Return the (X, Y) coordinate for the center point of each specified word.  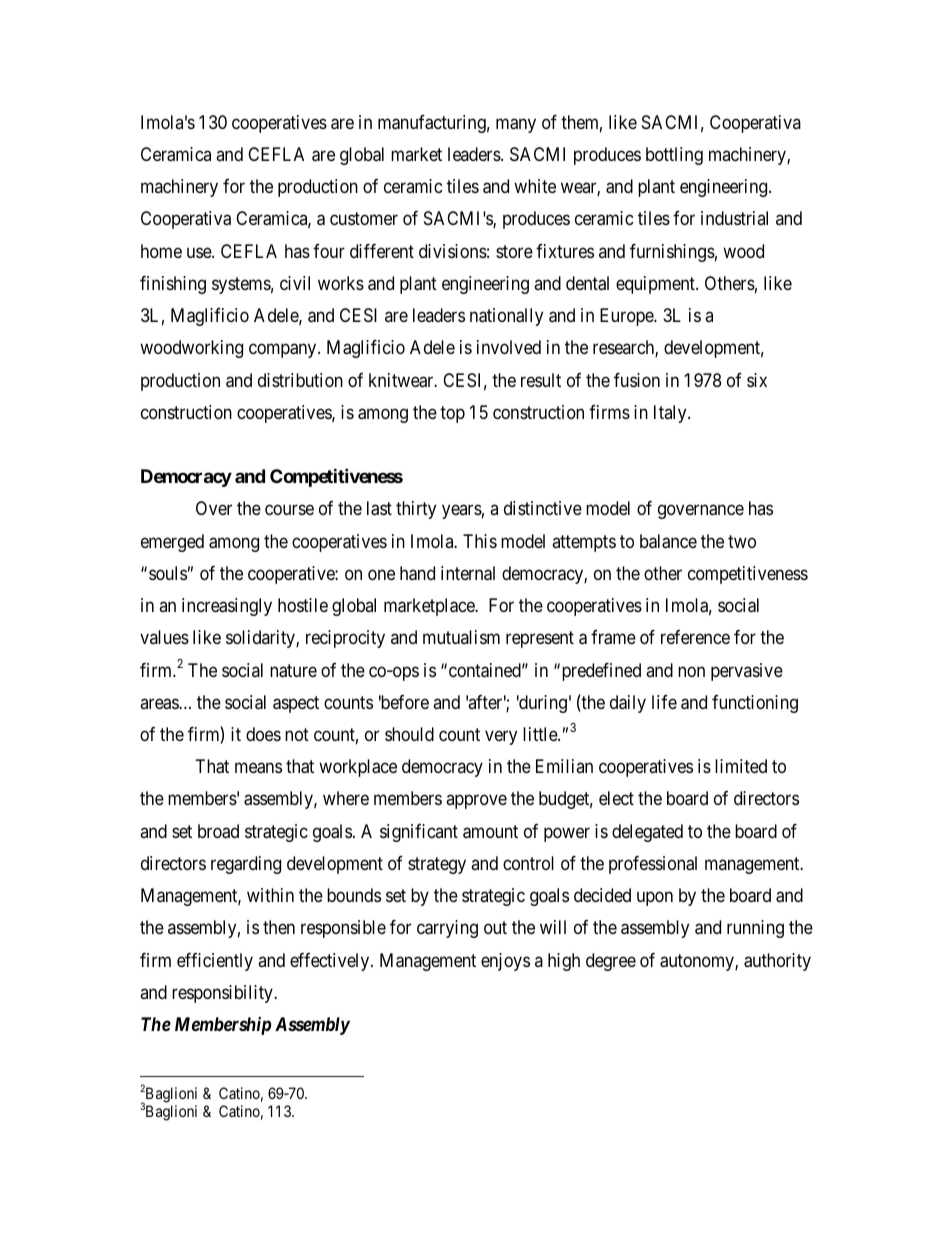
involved (509, 347)
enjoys (505, 962)
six (757, 380)
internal (468, 573)
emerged (172, 543)
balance (668, 541)
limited (741, 766)
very (501, 737)
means (258, 768)
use (200, 252)
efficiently (215, 962)
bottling (674, 156)
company (284, 351)
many (516, 125)
